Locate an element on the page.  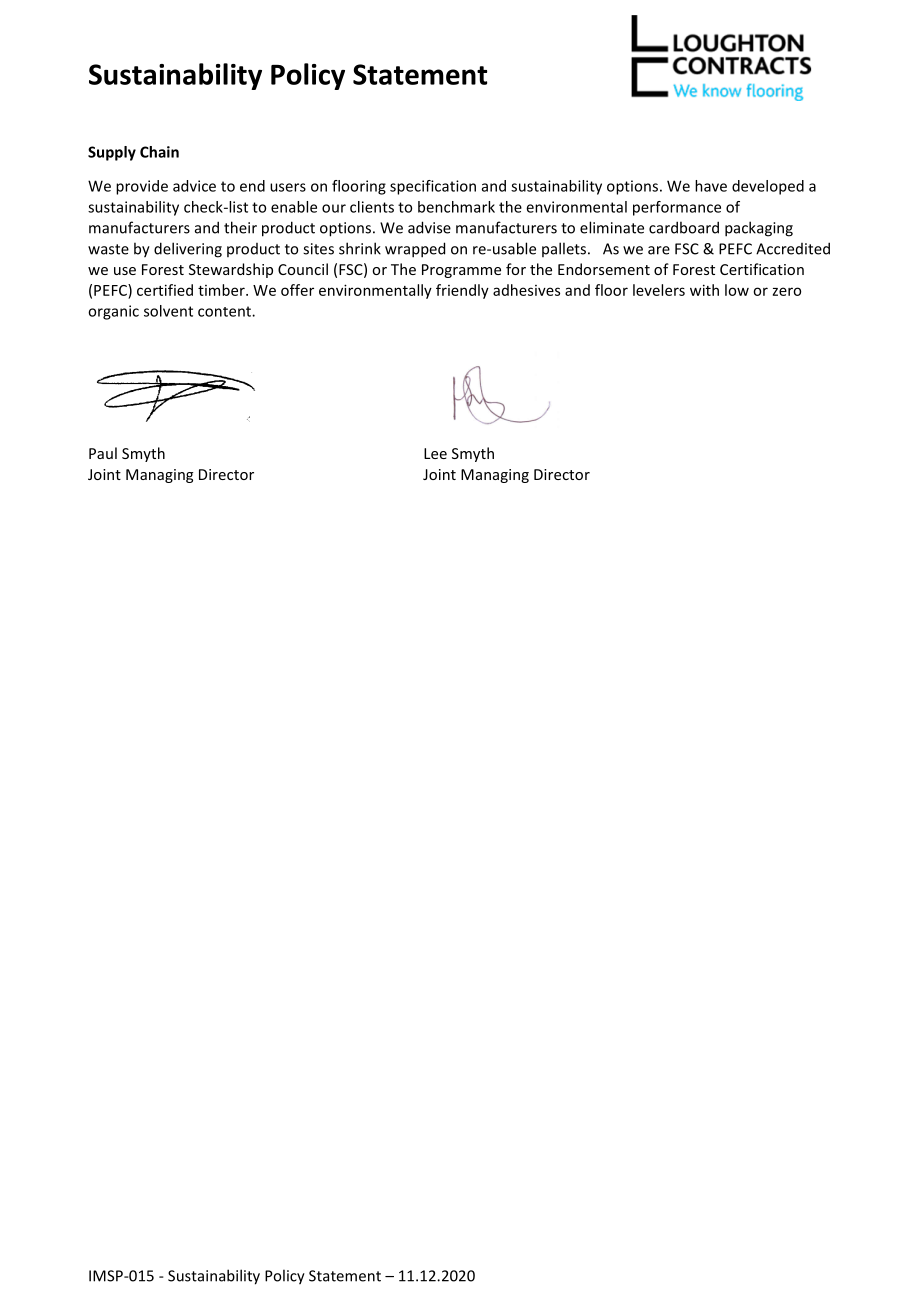
specification is located at coordinates (433, 187).
